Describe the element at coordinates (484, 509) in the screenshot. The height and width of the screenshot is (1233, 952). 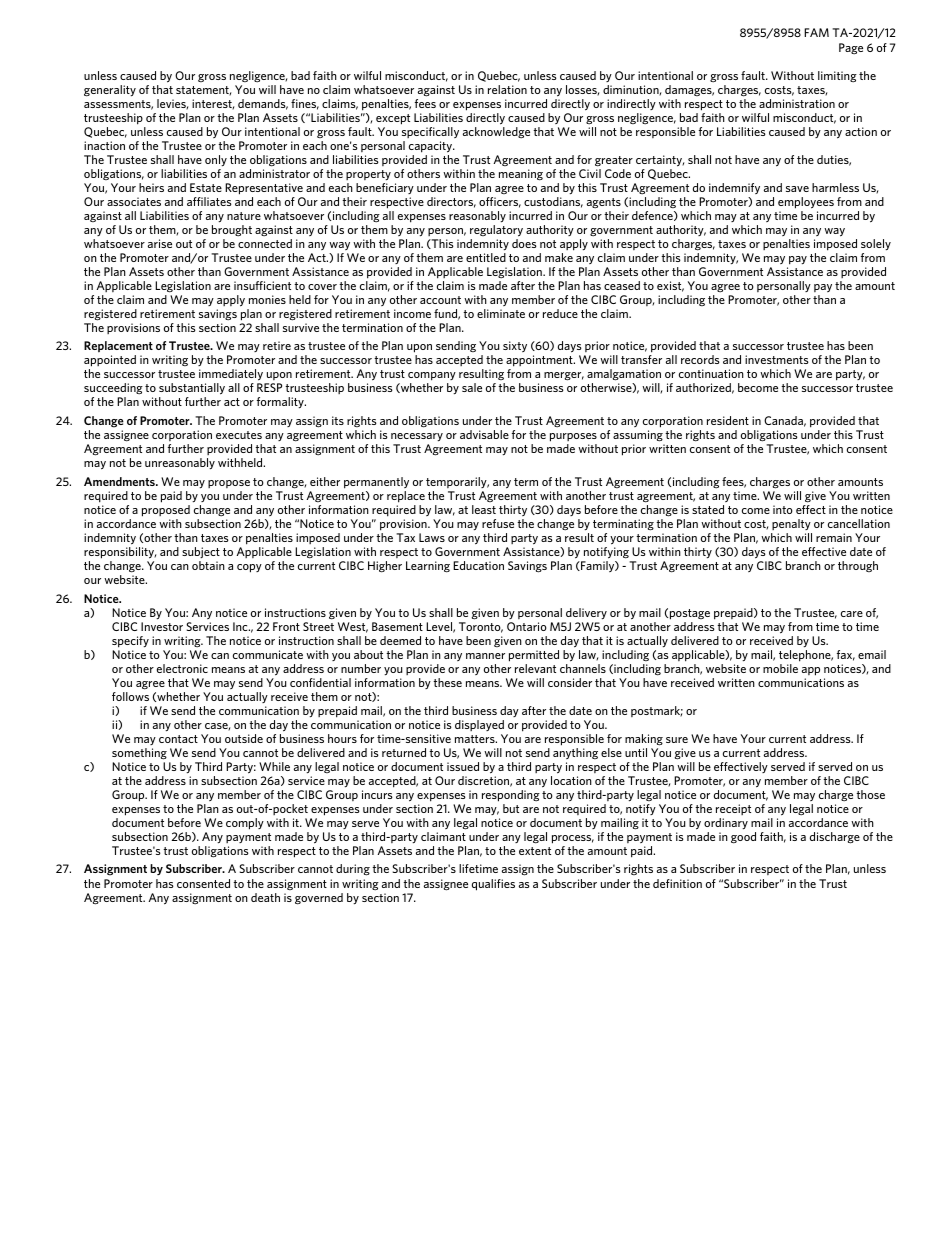
I see `least` at that location.
